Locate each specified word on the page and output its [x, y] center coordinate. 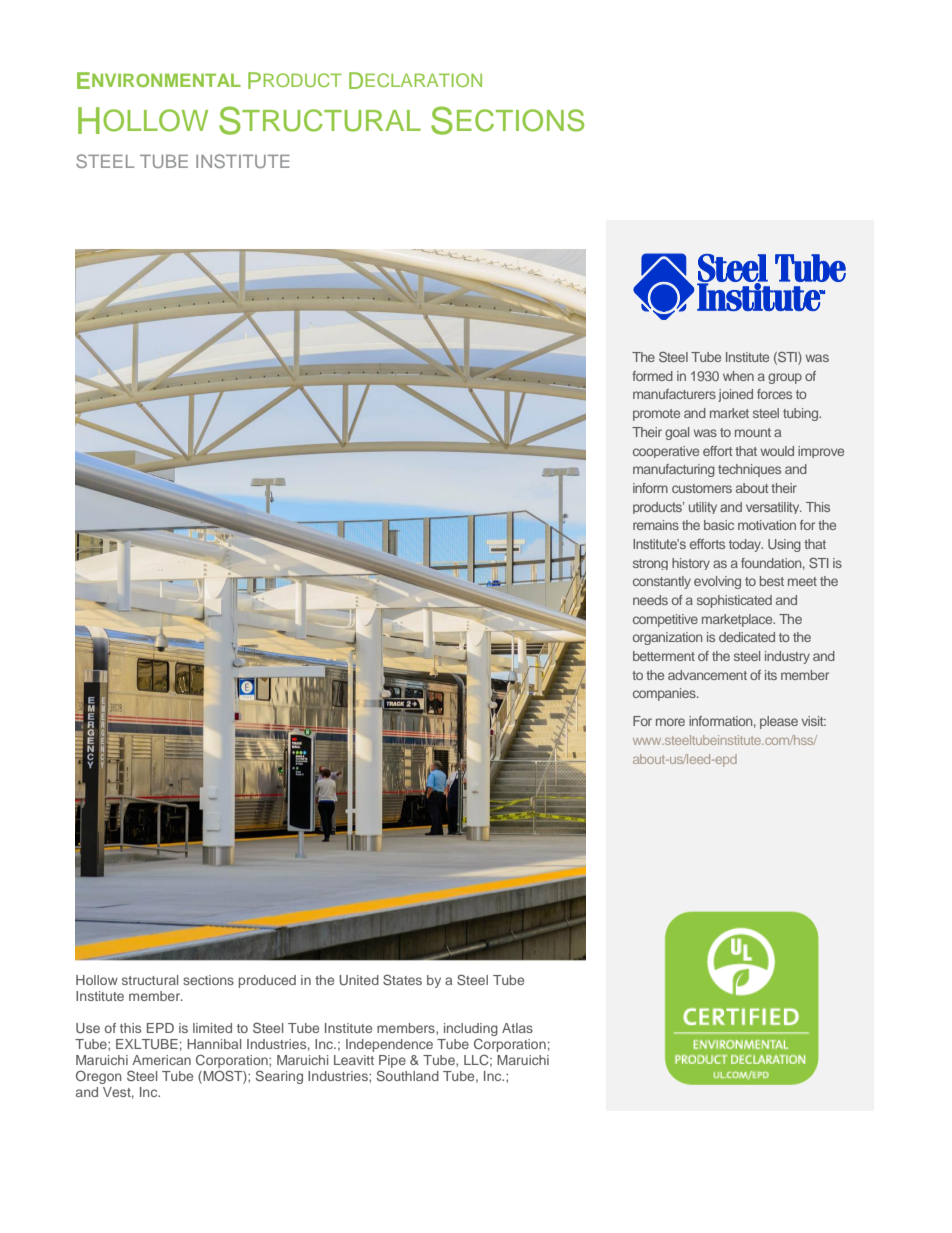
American [161, 1060]
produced [267, 981]
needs [650, 600]
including [471, 1029]
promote [656, 415]
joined [735, 395]
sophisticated [734, 601]
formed [652, 376]
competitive [665, 620]
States [402, 979]
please [779, 722]
